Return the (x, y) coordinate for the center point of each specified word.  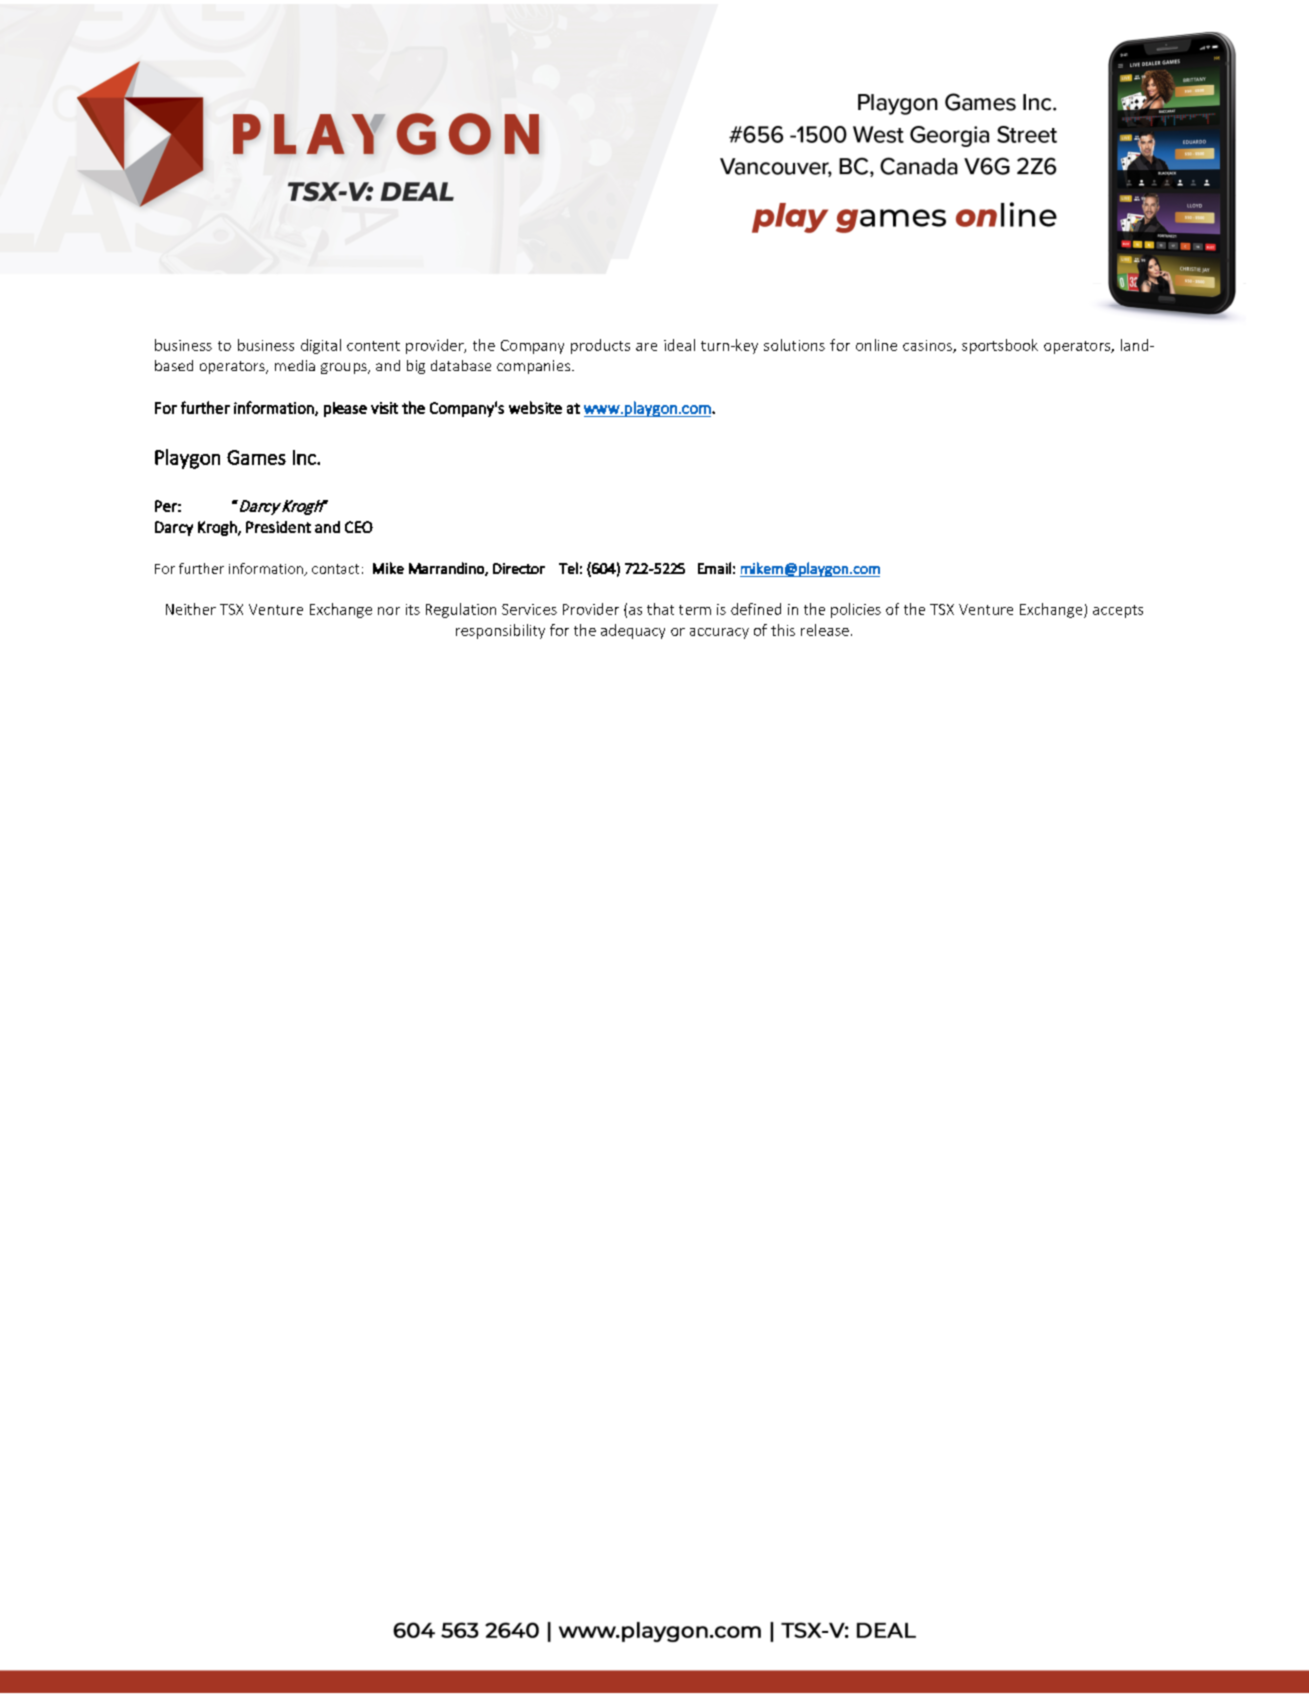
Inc (305, 457)
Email (714, 568)
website (535, 407)
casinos (928, 346)
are (646, 347)
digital (321, 346)
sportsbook (1000, 346)
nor (389, 611)
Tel (568, 568)
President (278, 527)
